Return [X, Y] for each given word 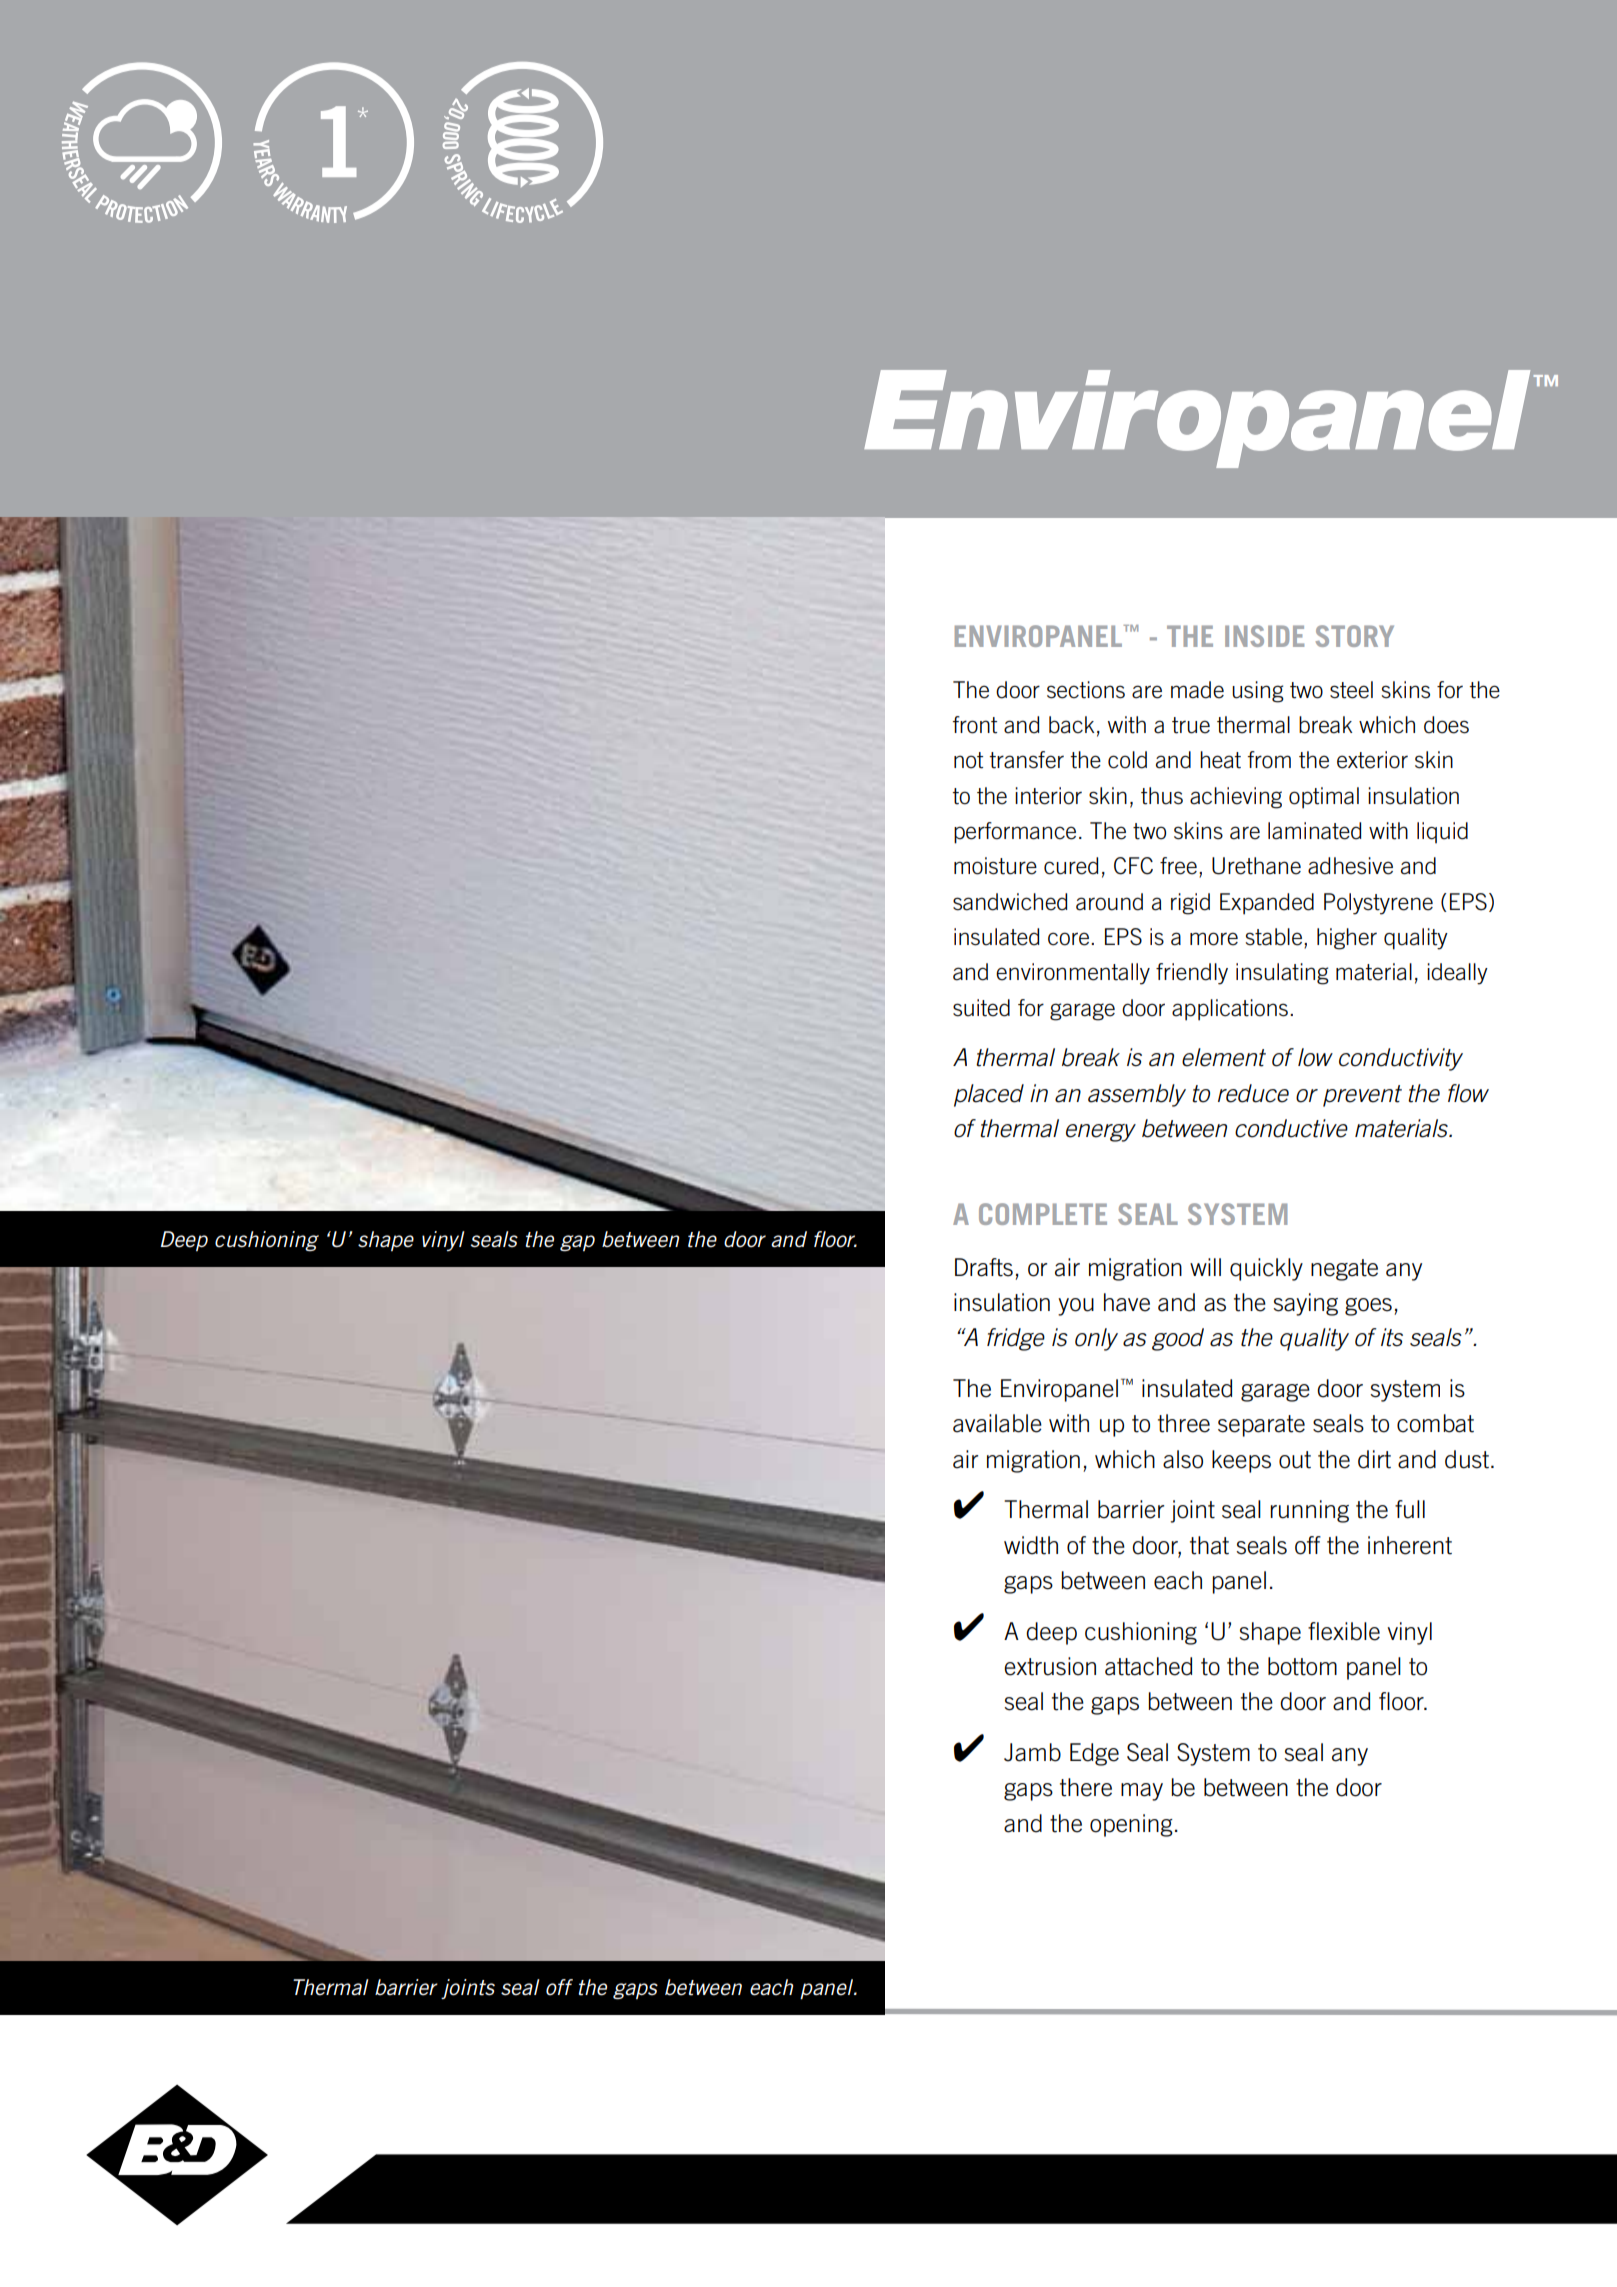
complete [1043, 1214]
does [1446, 725]
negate [1344, 1270]
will [1205, 1267]
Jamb [1032, 1752]
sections [1086, 690]
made [1197, 690]
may [1142, 1792]
